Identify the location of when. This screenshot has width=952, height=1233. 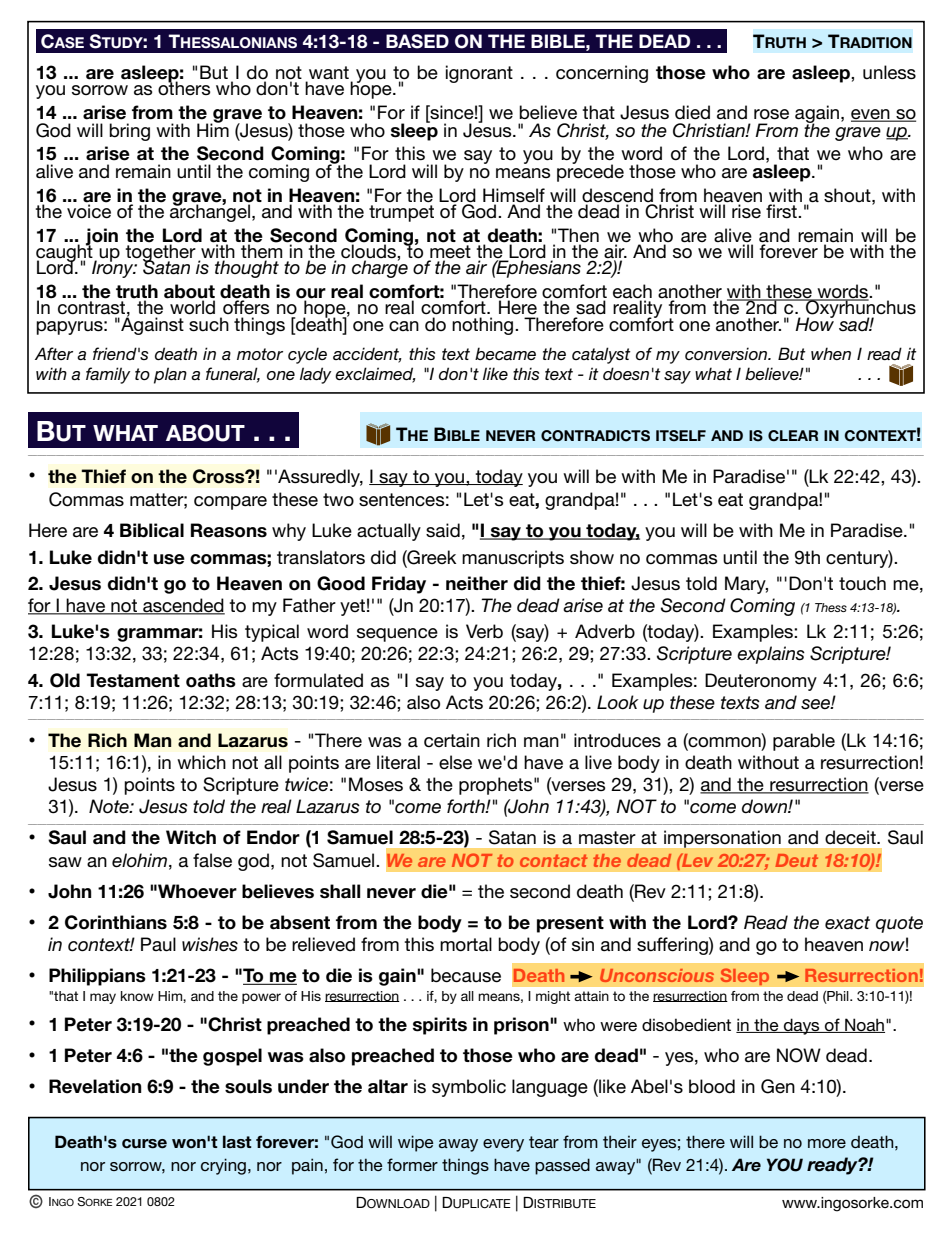
(831, 353).
